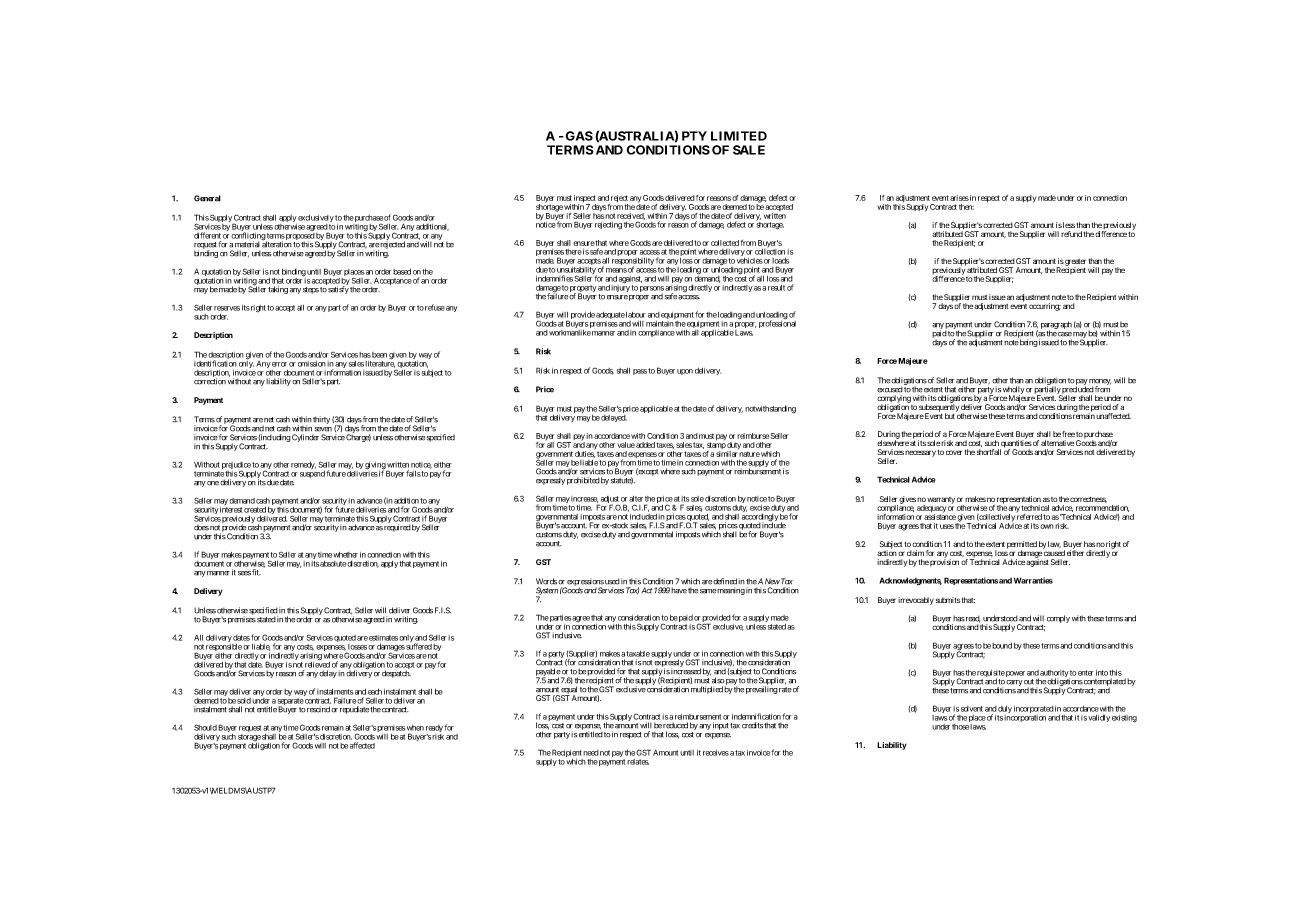  What do you see at coordinates (317, 709) in the image?
I see `rescind` at bounding box center [317, 709].
